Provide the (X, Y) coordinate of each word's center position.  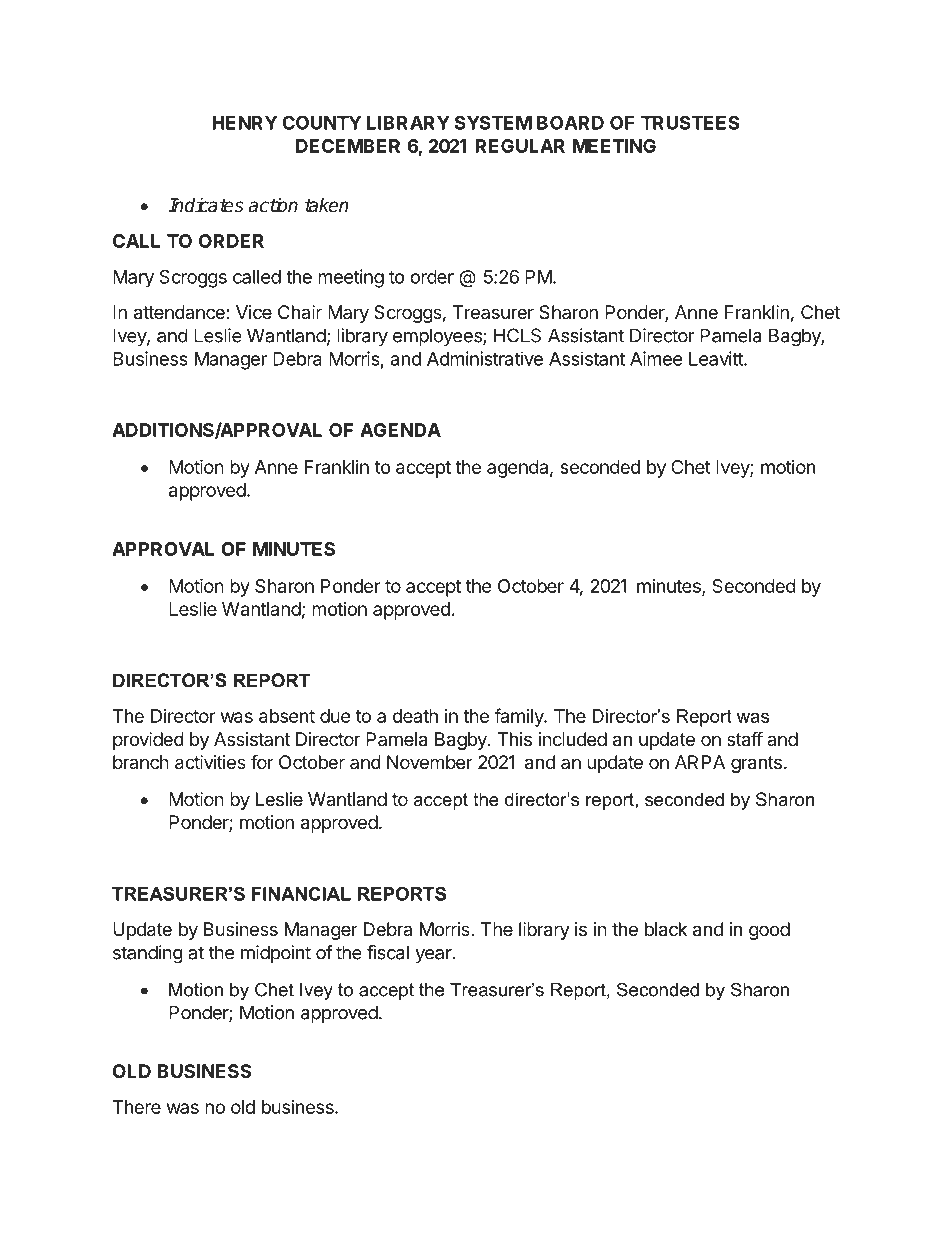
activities (210, 762)
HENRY (244, 123)
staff (745, 739)
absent (287, 716)
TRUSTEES (690, 122)
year (434, 956)
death (415, 716)
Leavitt (717, 358)
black (666, 929)
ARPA (700, 762)
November (430, 762)
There (137, 1107)
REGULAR (520, 146)
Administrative (485, 358)
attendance (180, 312)
